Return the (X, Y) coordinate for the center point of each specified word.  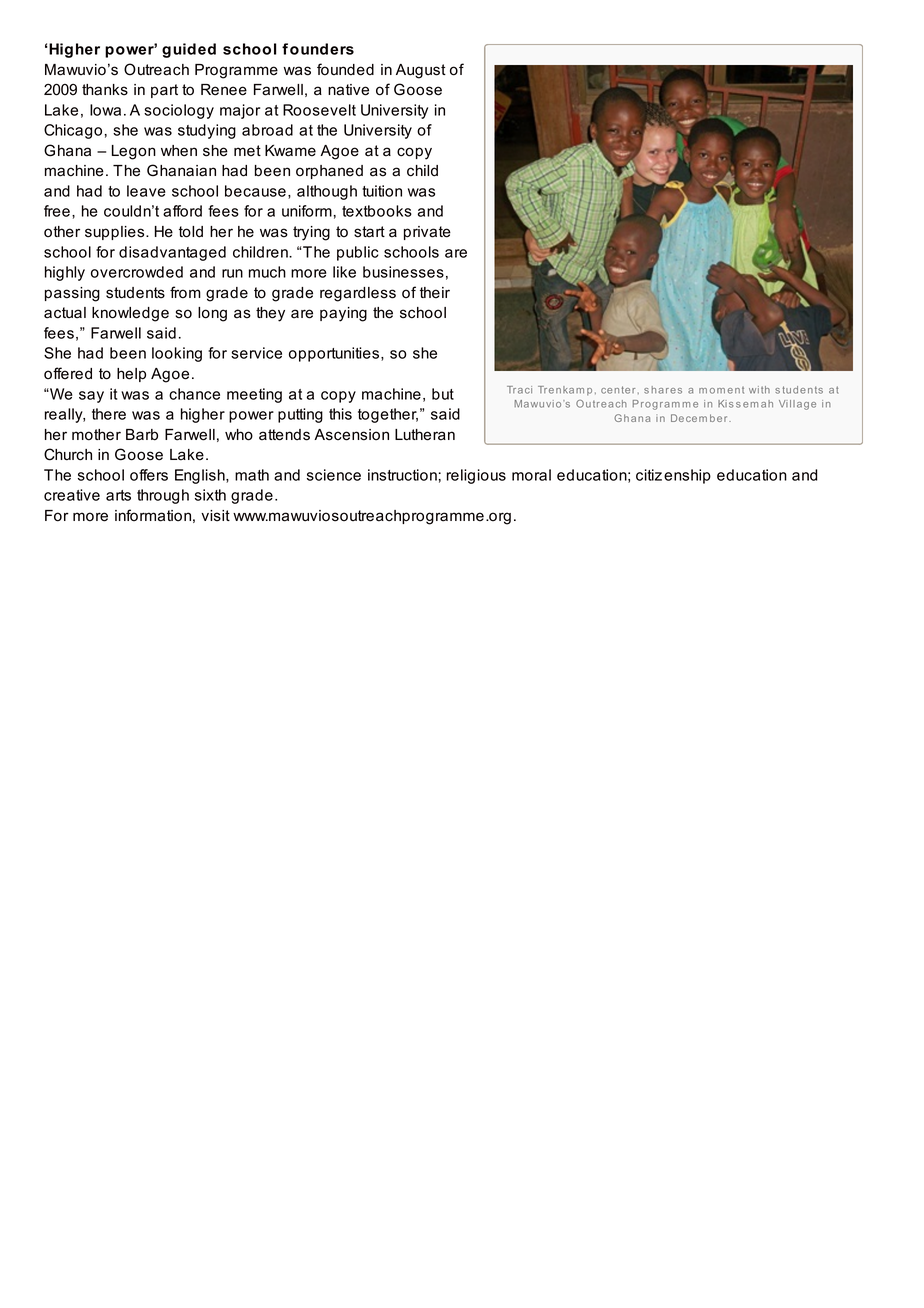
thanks (105, 90)
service (256, 353)
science (334, 475)
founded (345, 69)
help (131, 375)
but (443, 394)
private (427, 233)
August (421, 71)
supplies (116, 233)
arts (118, 495)
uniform (307, 211)
